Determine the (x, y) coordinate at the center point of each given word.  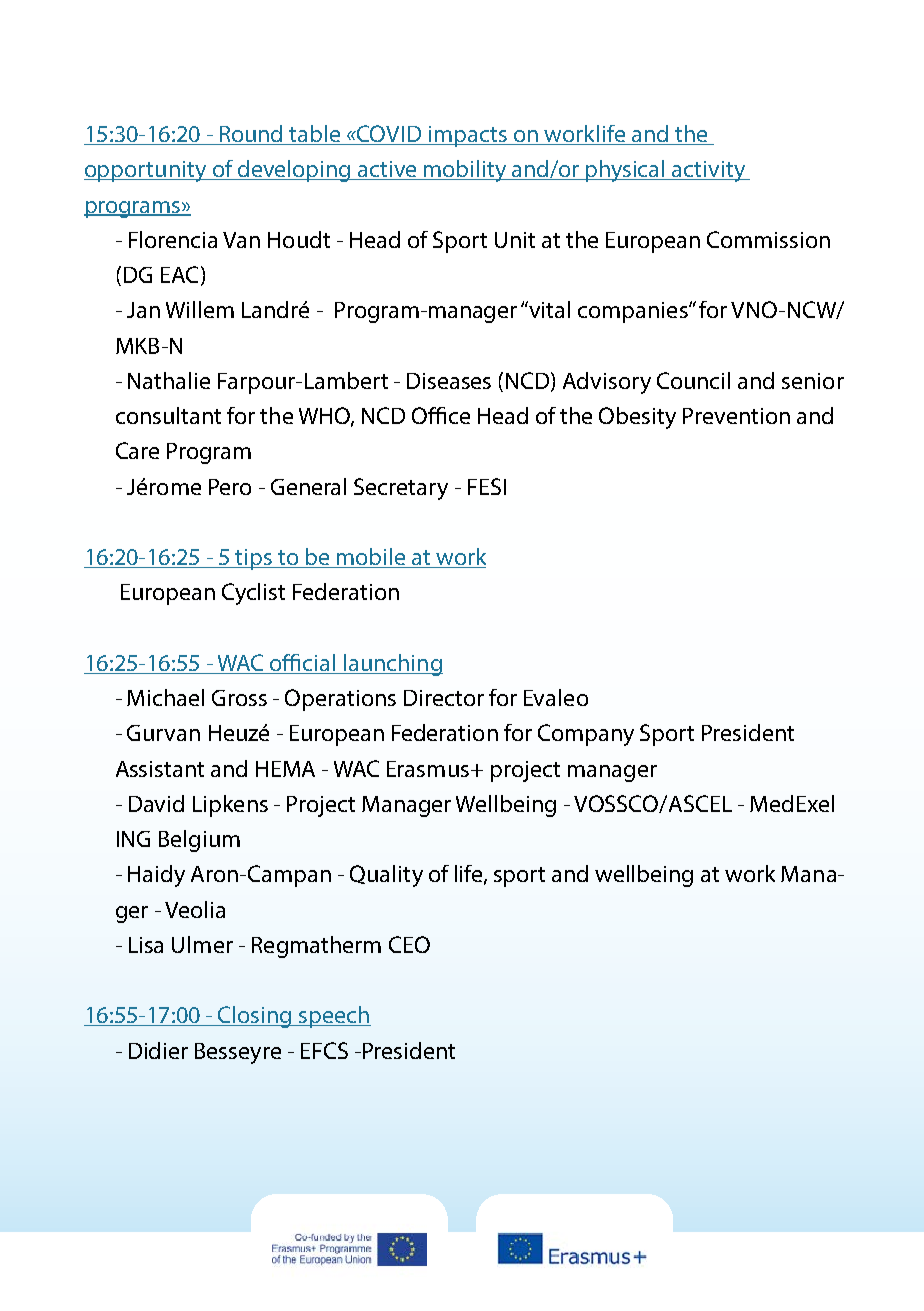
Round (252, 135)
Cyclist (253, 594)
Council (693, 380)
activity (708, 171)
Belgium (199, 841)
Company (586, 735)
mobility (465, 171)
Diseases (449, 381)
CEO (409, 944)
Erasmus (428, 769)
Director (444, 698)
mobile (371, 558)
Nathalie (169, 380)
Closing (255, 1017)
